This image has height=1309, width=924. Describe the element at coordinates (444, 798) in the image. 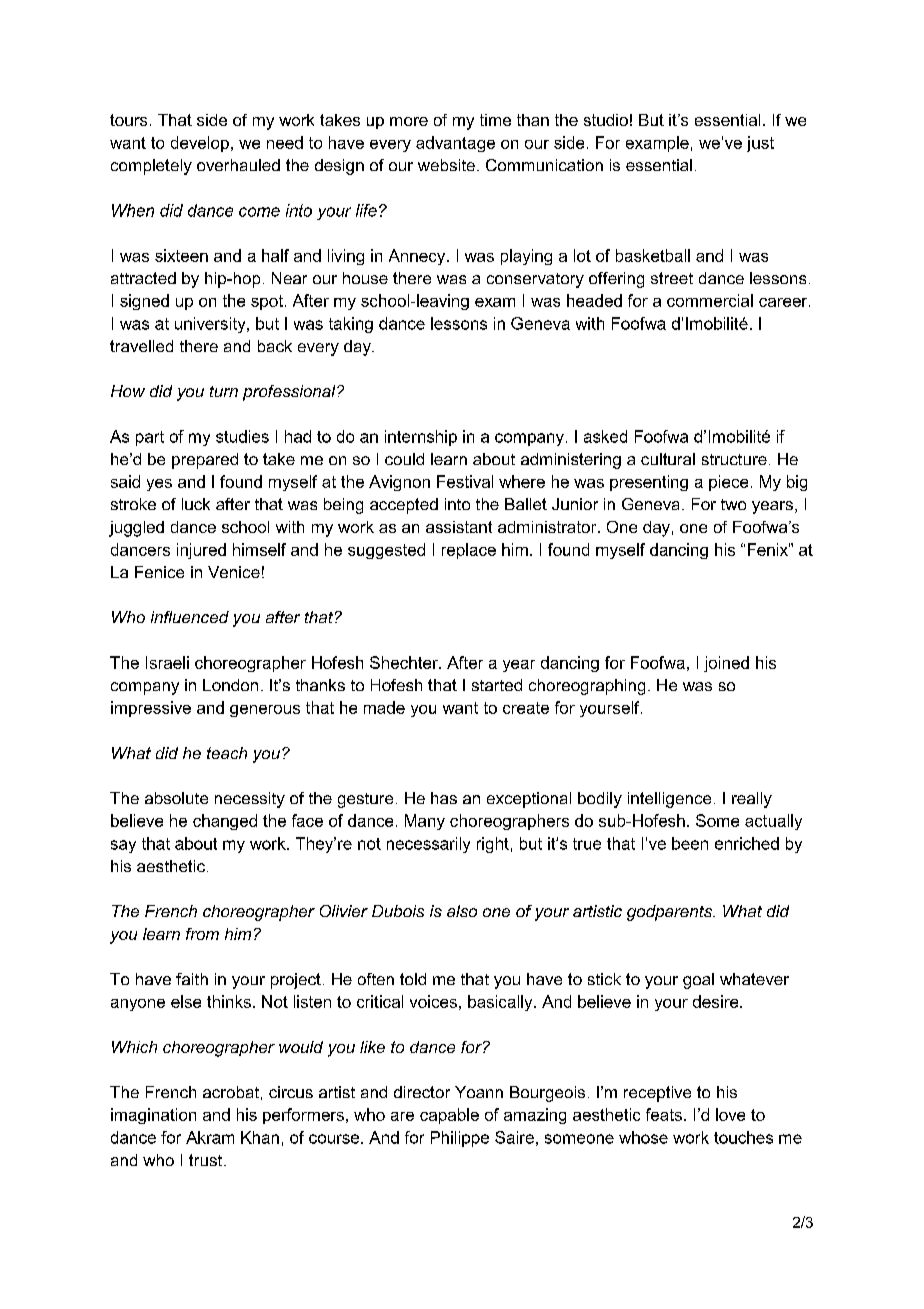

I see `has` at that location.
